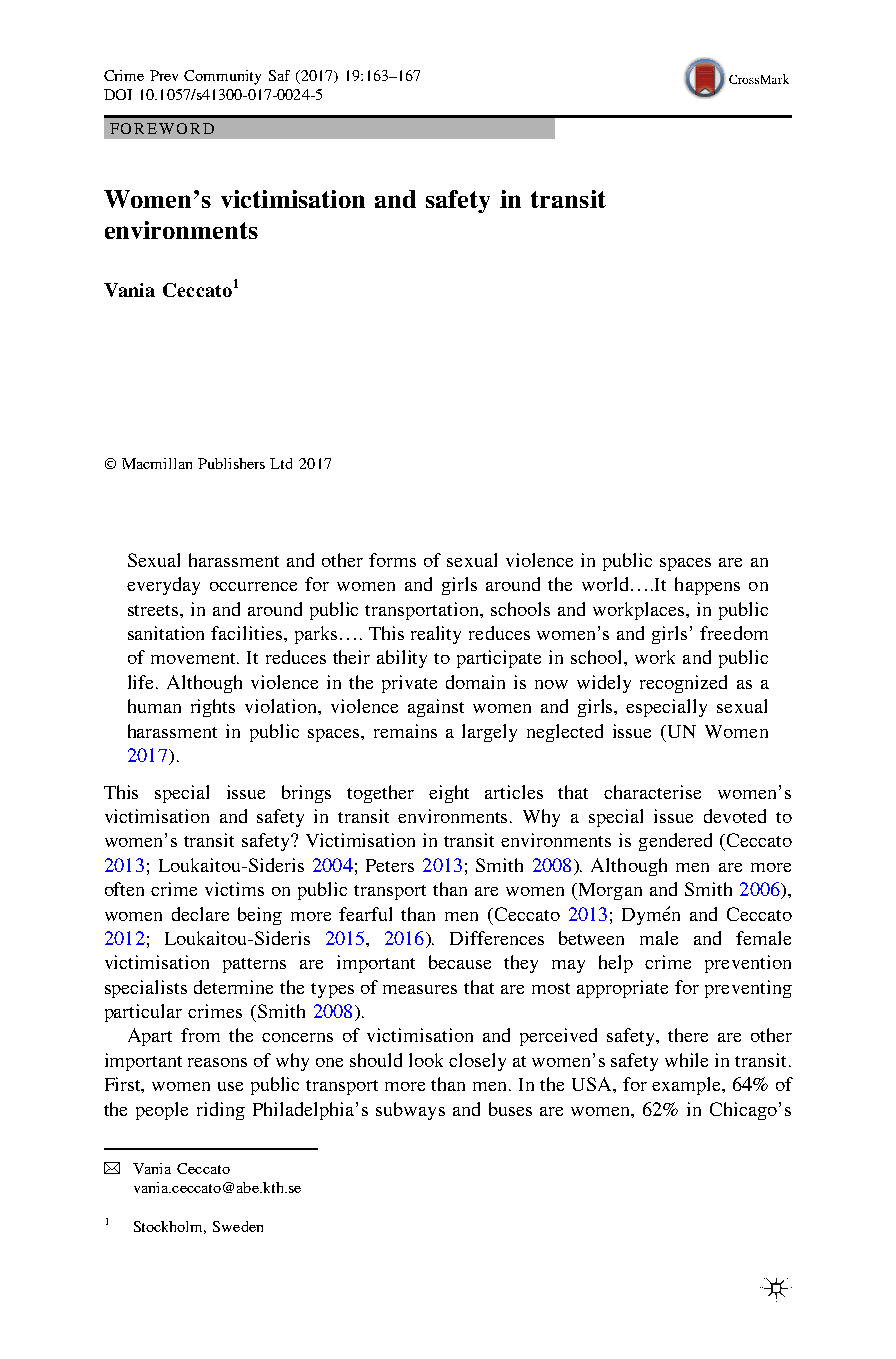 The width and height of the image is (896, 1359). What do you see at coordinates (410, 1111) in the image?
I see `subways` at bounding box center [410, 1111].
